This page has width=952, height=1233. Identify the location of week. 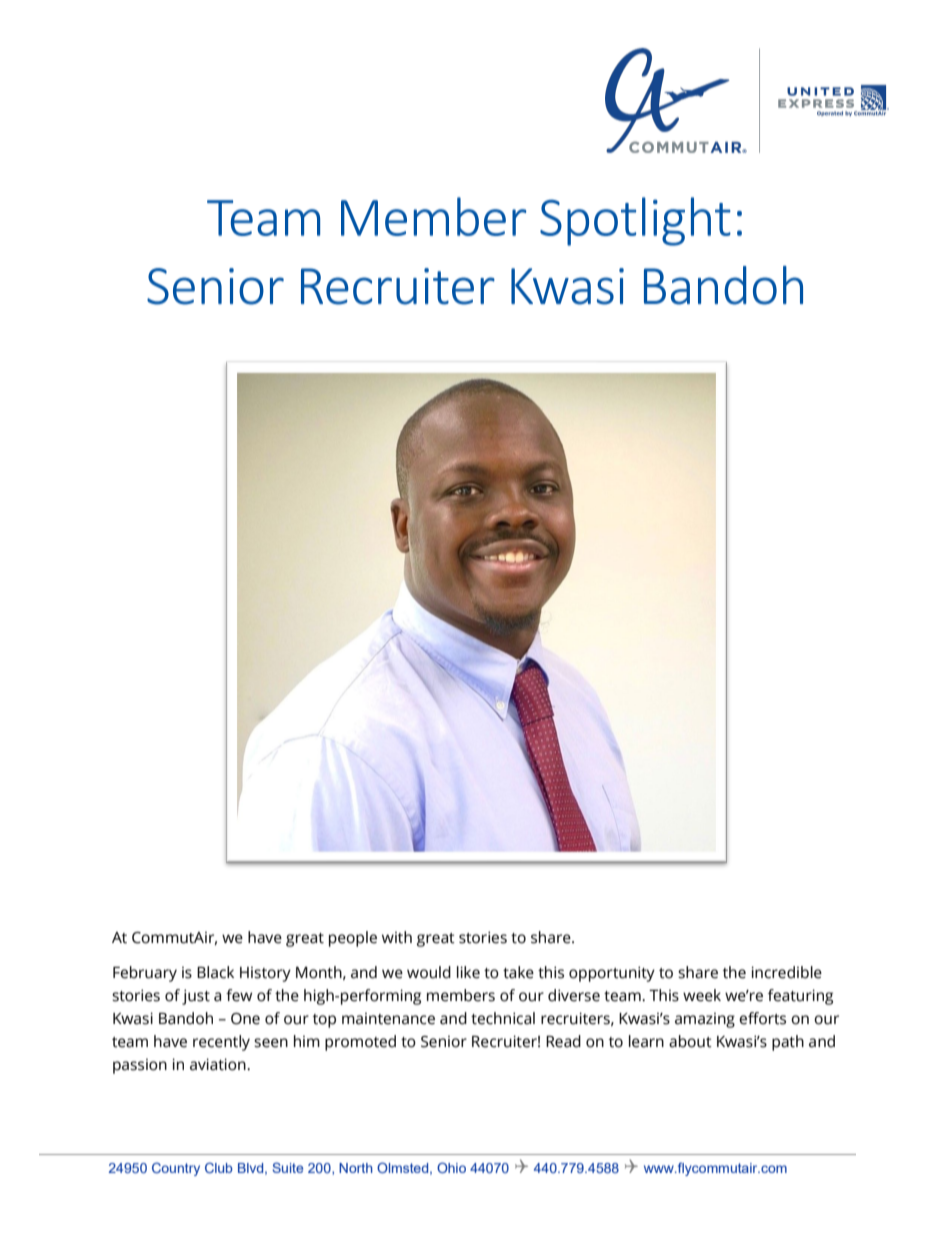
(702, 995).
